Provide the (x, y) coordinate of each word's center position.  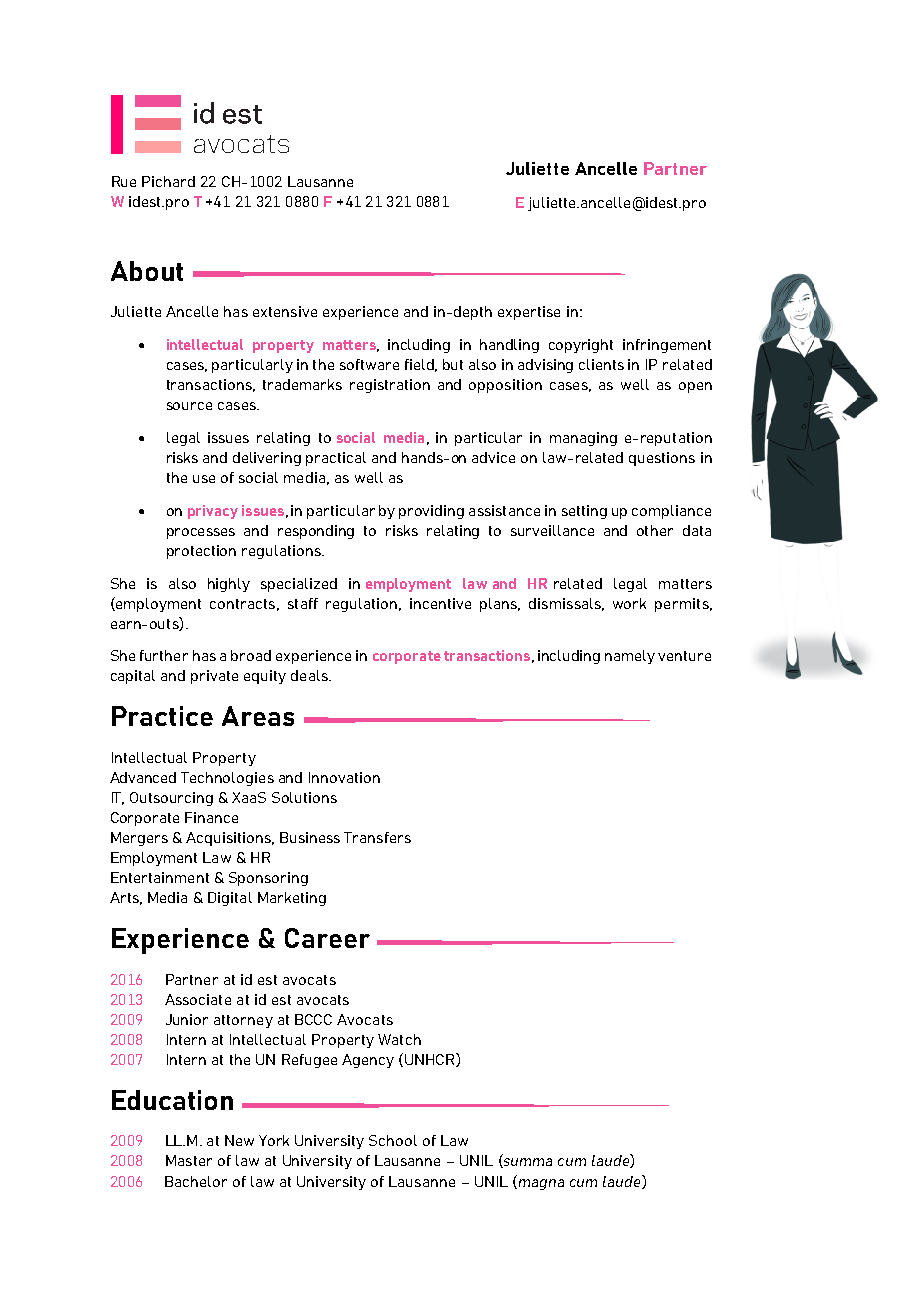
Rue (124, 181)
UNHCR (429, 1060)
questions (662, 459)
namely (630, 657)
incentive (440, 603)
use (204, 479)
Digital (230, 899)
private (214, 677)
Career (327, 938)
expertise (529, 313)
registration (390, 386)
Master (189, 1160)
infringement (667, 346)
